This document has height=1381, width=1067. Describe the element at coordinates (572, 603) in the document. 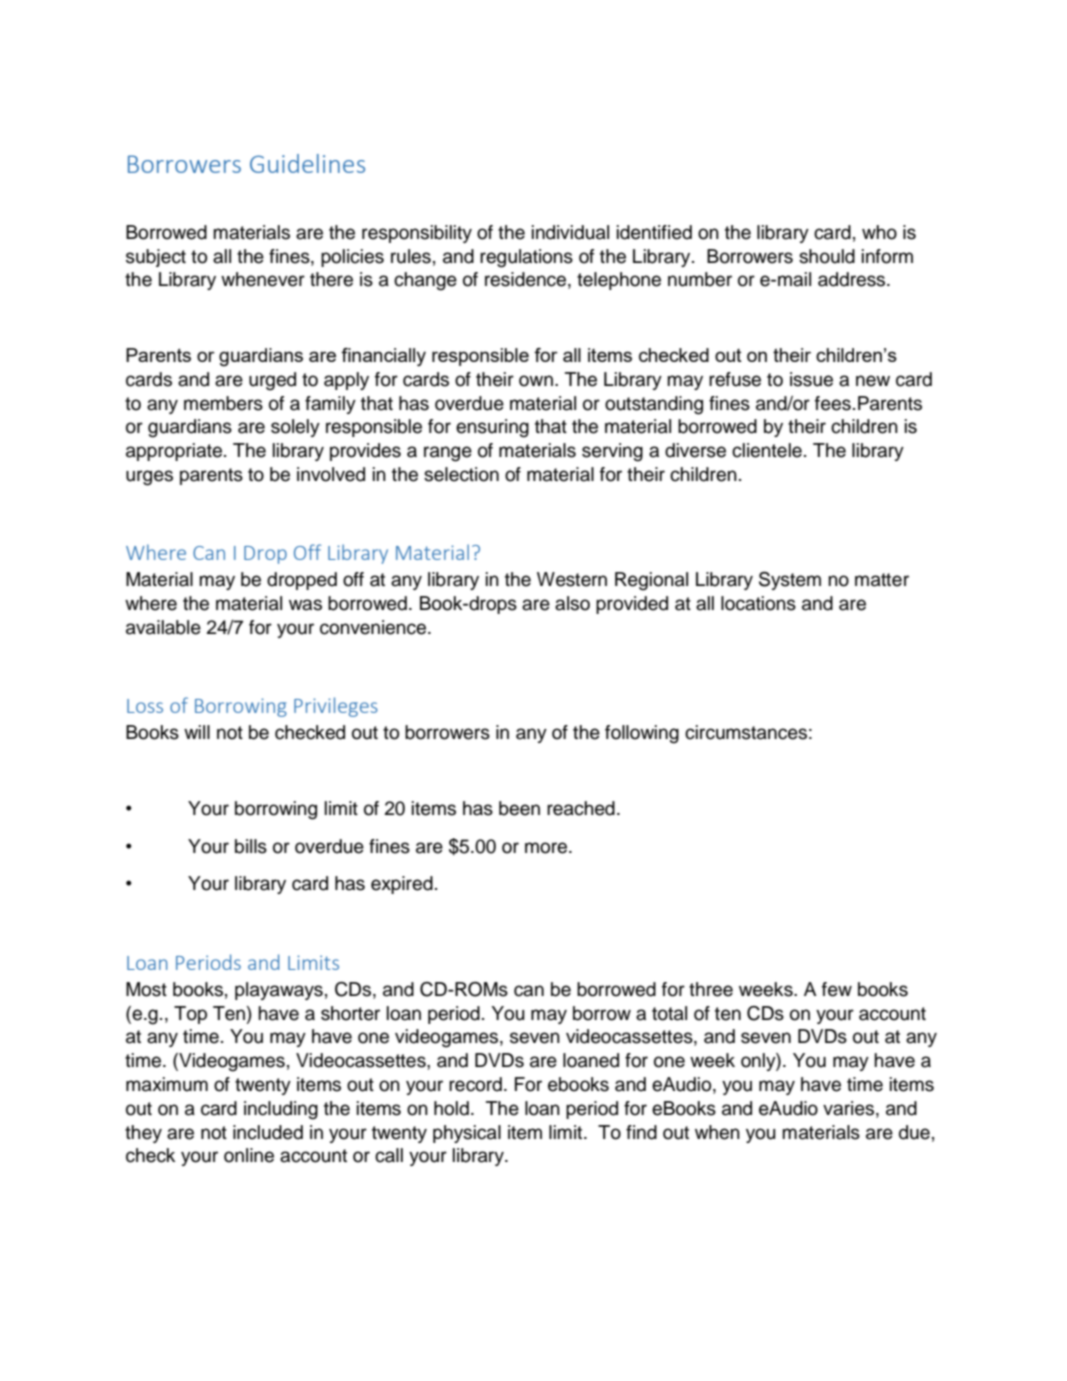

I see `also` at that location.
